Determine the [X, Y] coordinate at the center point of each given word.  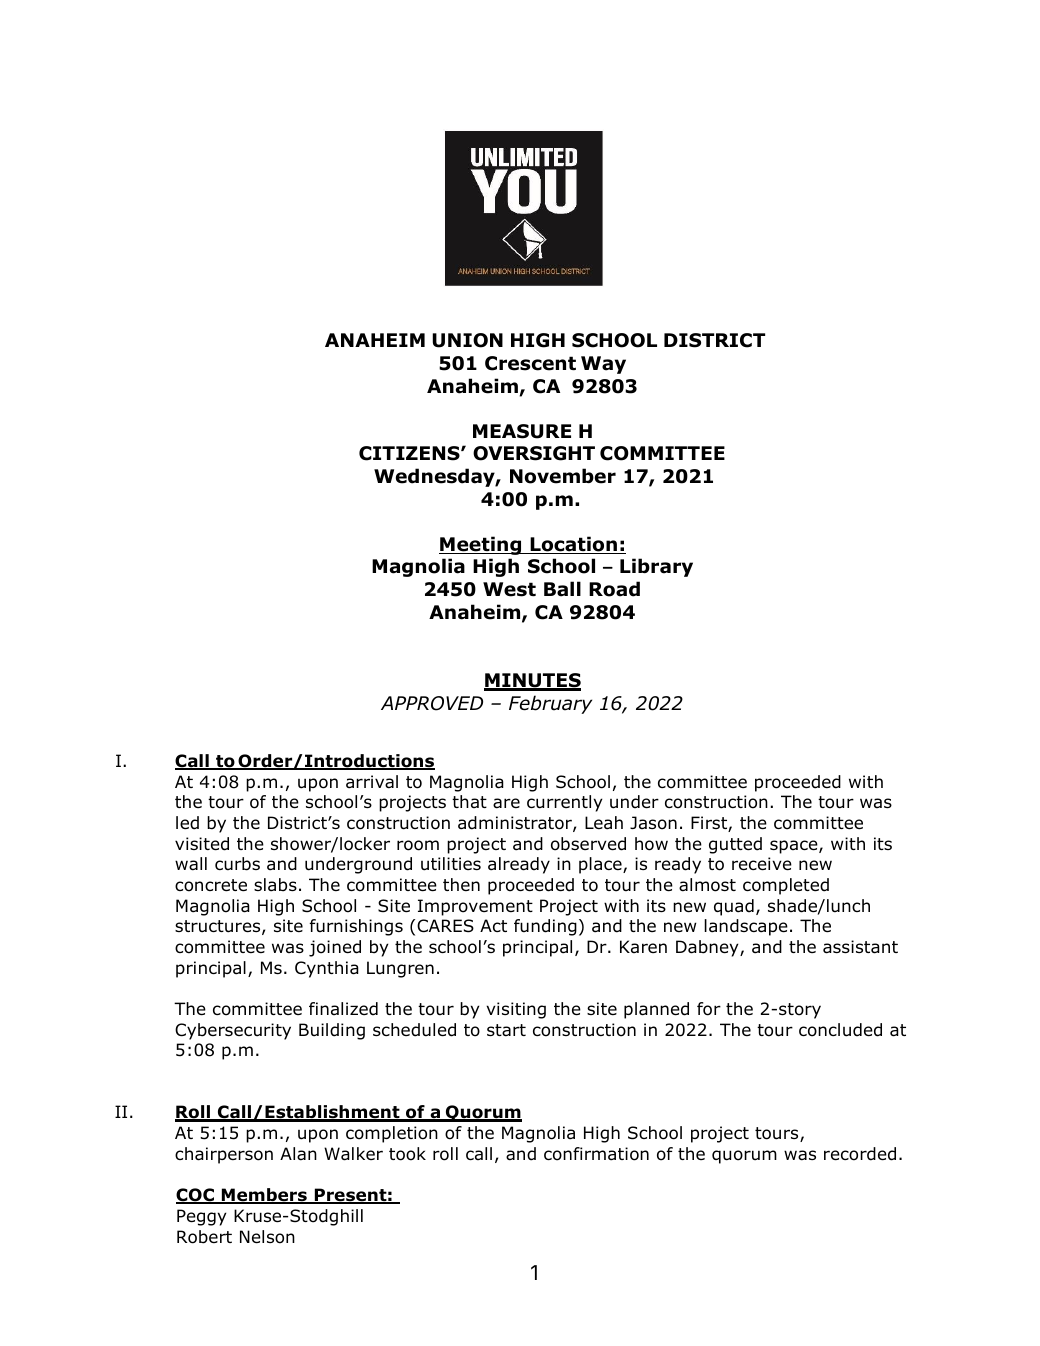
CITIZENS [410, 453]
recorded [860, 1154]
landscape [746, 927]
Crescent [530, 363]
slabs [275, 885]
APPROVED [432, 703]
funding [545, 927]
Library [656, 567]
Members [264, 1196]
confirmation [596, 1154]
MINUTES [532, 682]
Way [603, 365]
